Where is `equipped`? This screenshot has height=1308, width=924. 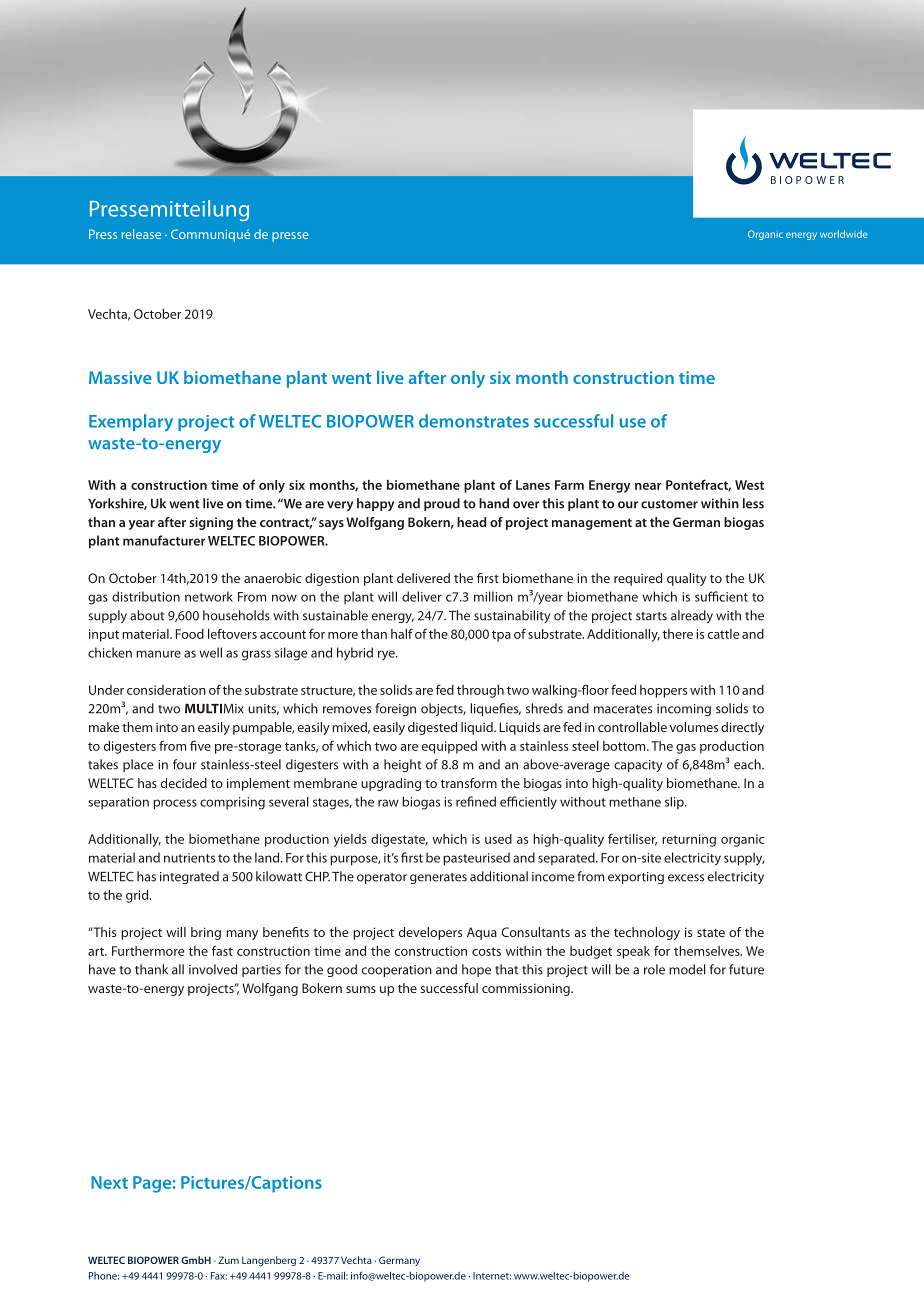 equipped is located at coordinates (449, 747).
